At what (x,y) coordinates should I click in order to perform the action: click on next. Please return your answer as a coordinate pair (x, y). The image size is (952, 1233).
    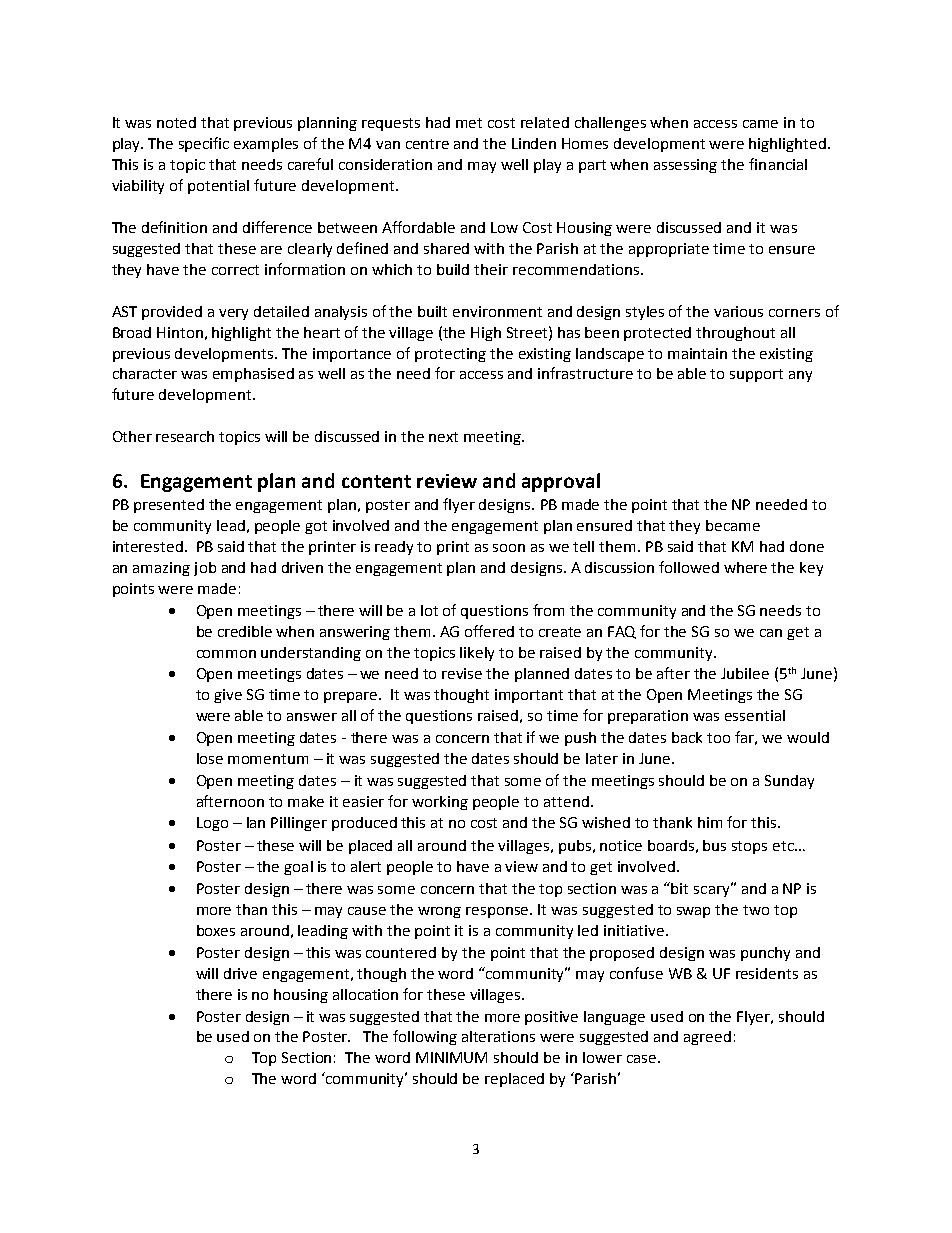
    Looking at the image, I should click on (443, 437).
